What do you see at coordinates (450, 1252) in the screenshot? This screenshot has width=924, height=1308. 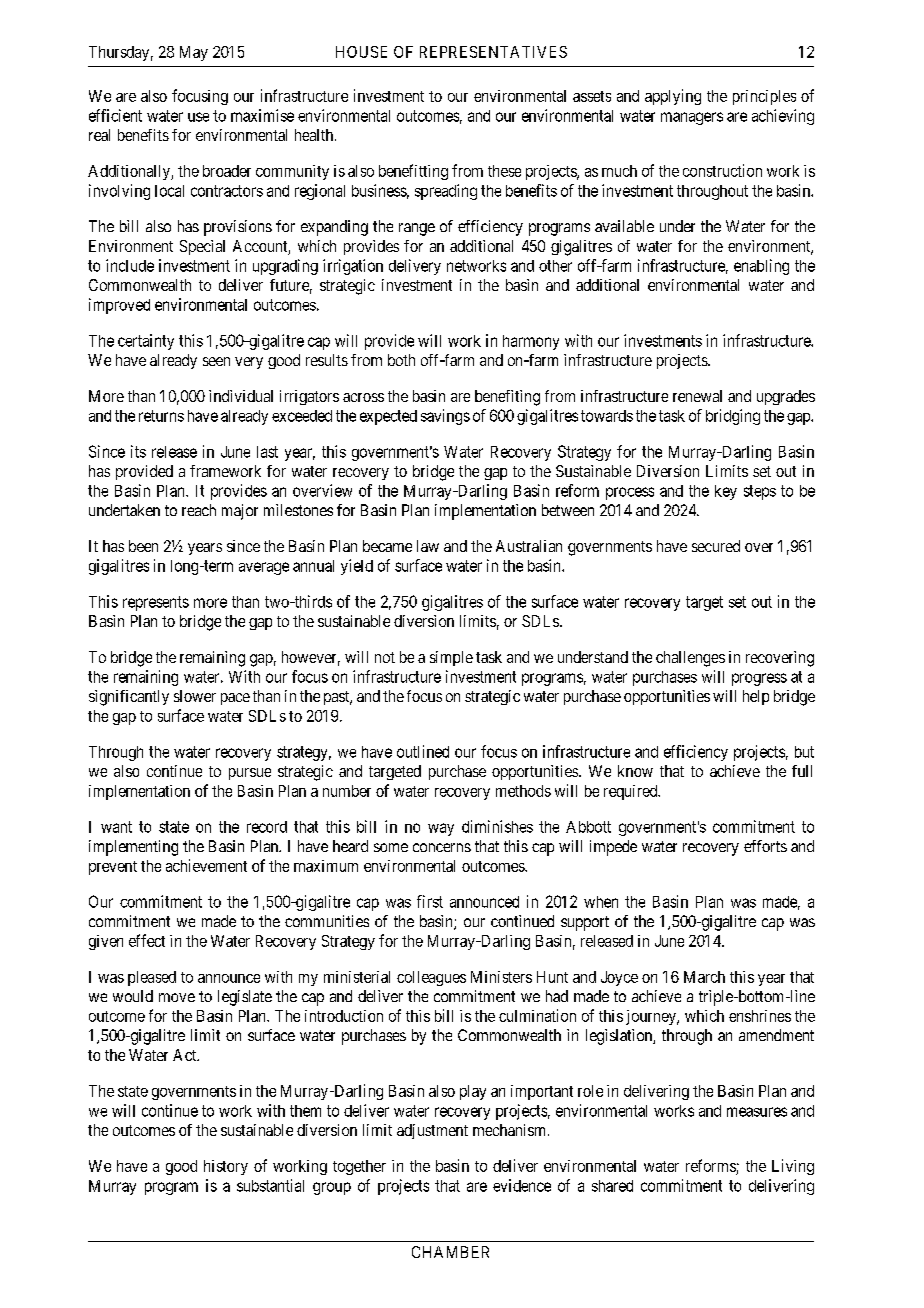 I see `CHAMBER` at bounding box center [450, 1252].
